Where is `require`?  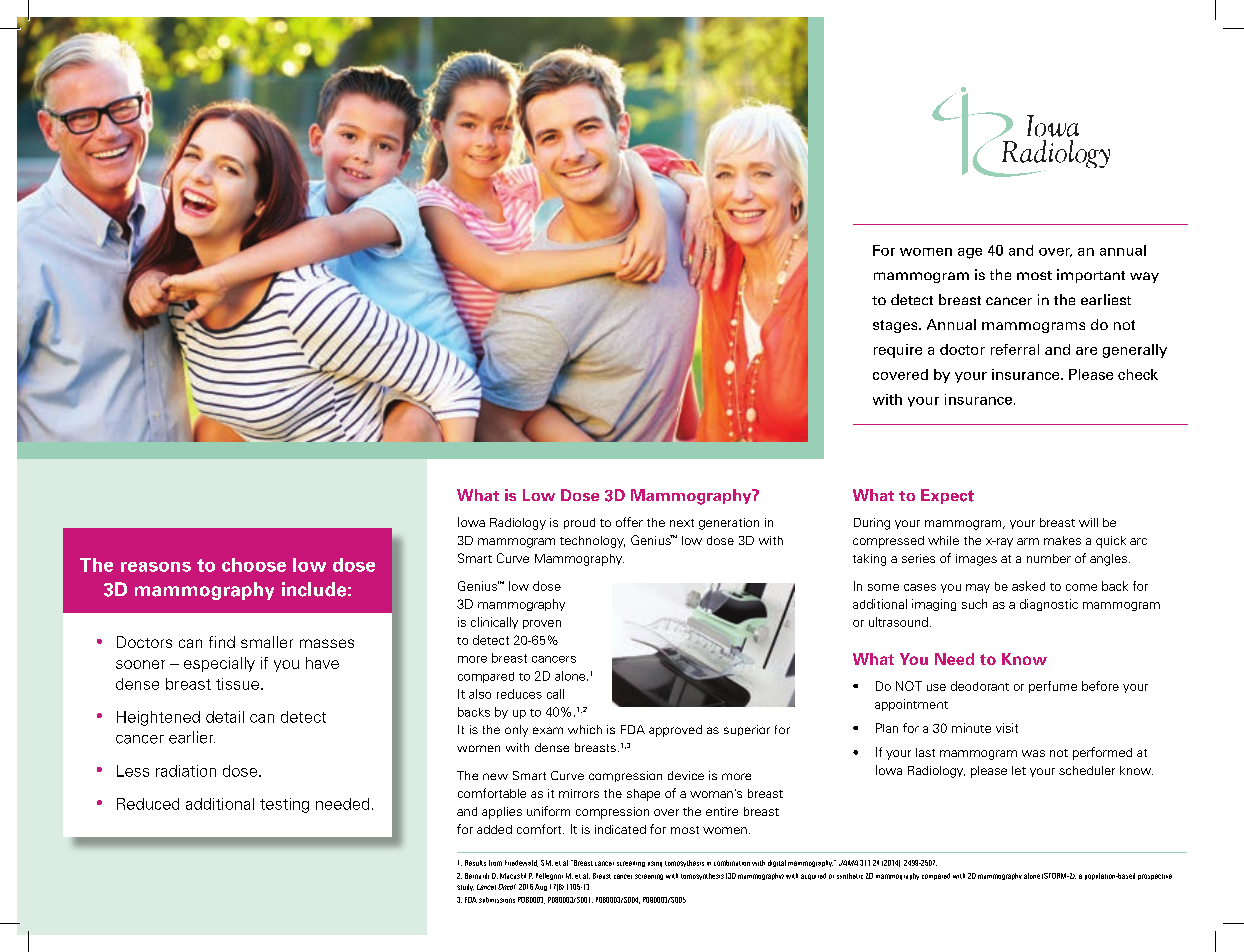
require is located at coordinates (898, 351).
